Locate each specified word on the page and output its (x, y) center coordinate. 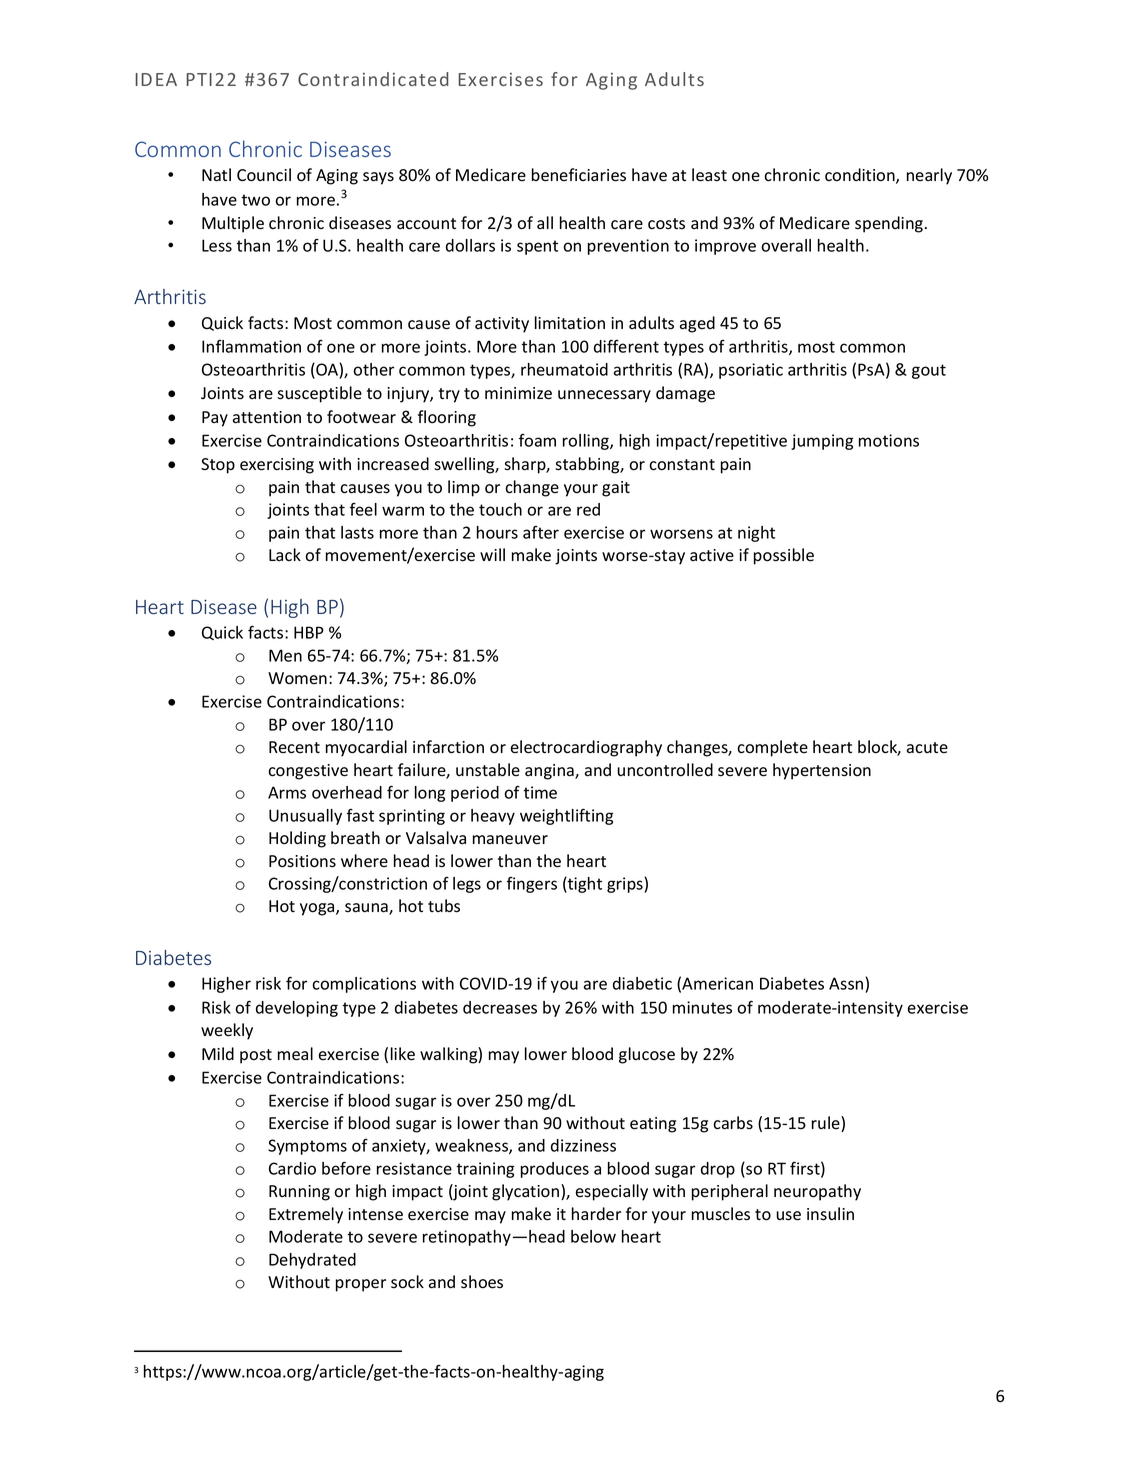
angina (550, 772)
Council (264, 175)
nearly (929, 176)
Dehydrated (312, 1261)
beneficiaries (579, 175)
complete (772, 748)
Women (297, 678)
